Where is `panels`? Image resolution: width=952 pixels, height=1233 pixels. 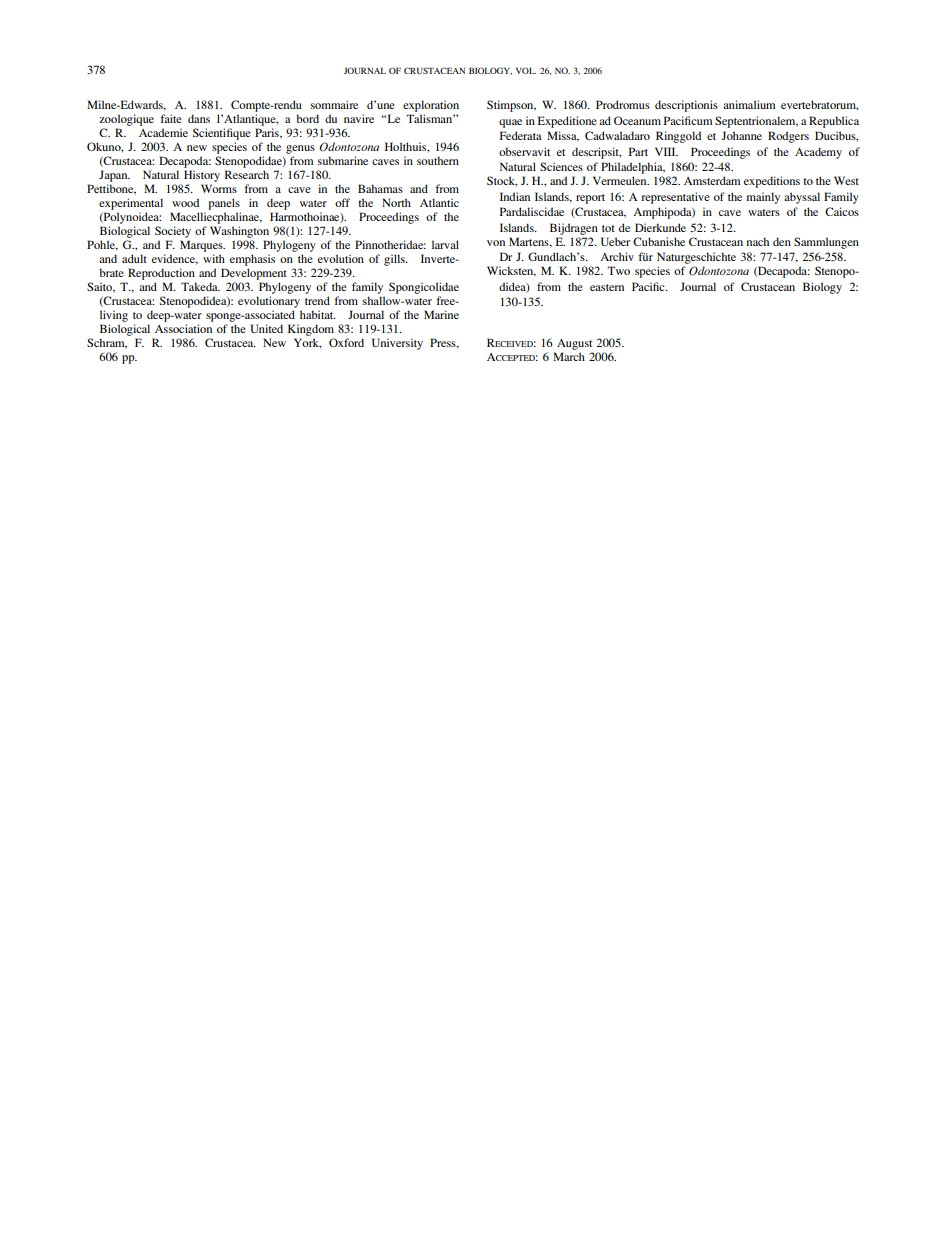
panels is located at coordinates (224, 204).
